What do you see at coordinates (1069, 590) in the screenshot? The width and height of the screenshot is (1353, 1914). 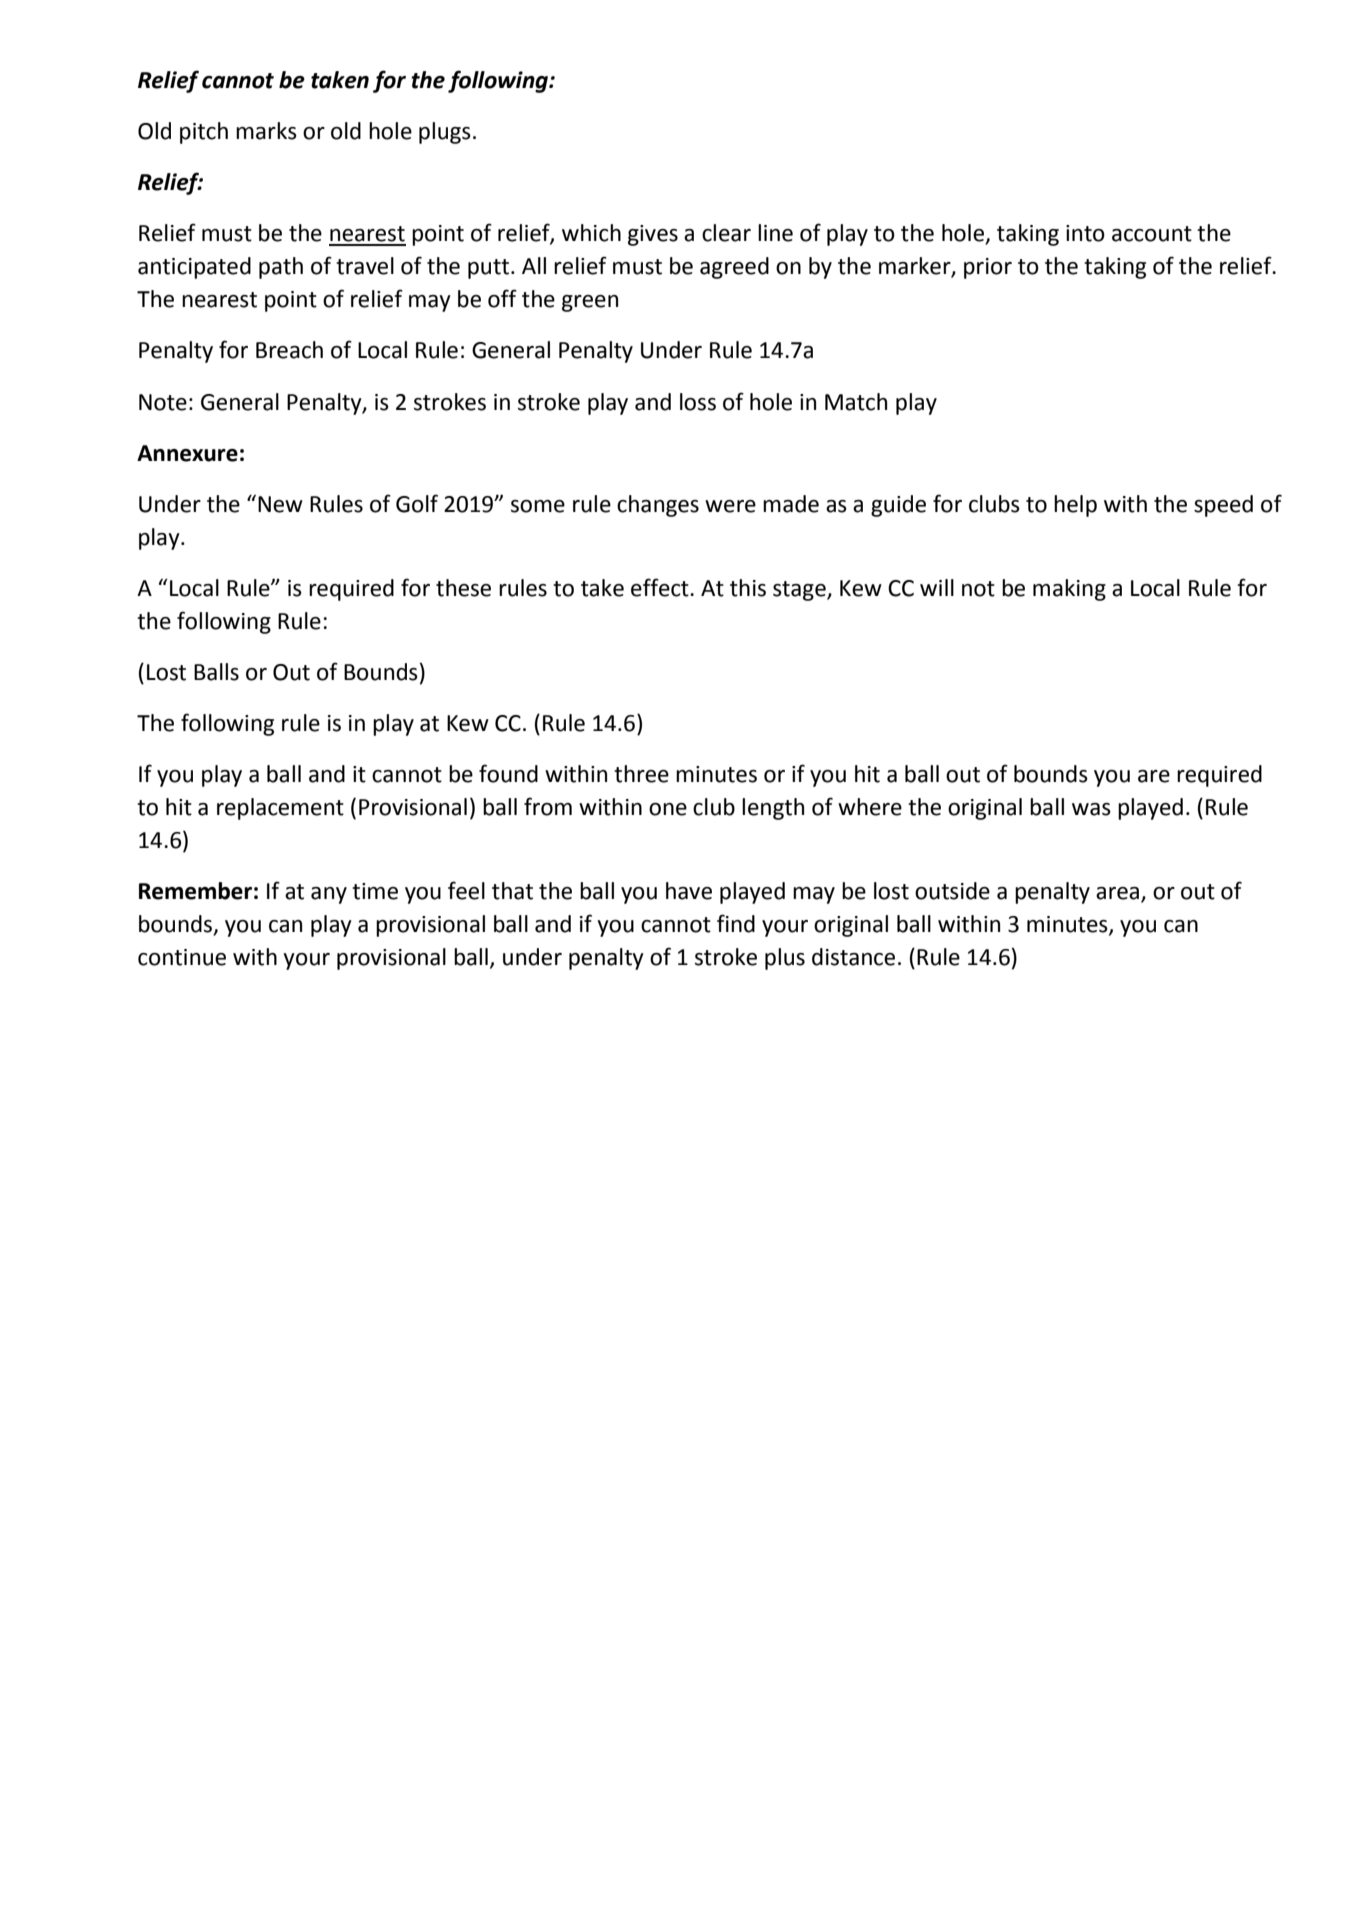 I see `making` at bounding box center [1069, 590].
